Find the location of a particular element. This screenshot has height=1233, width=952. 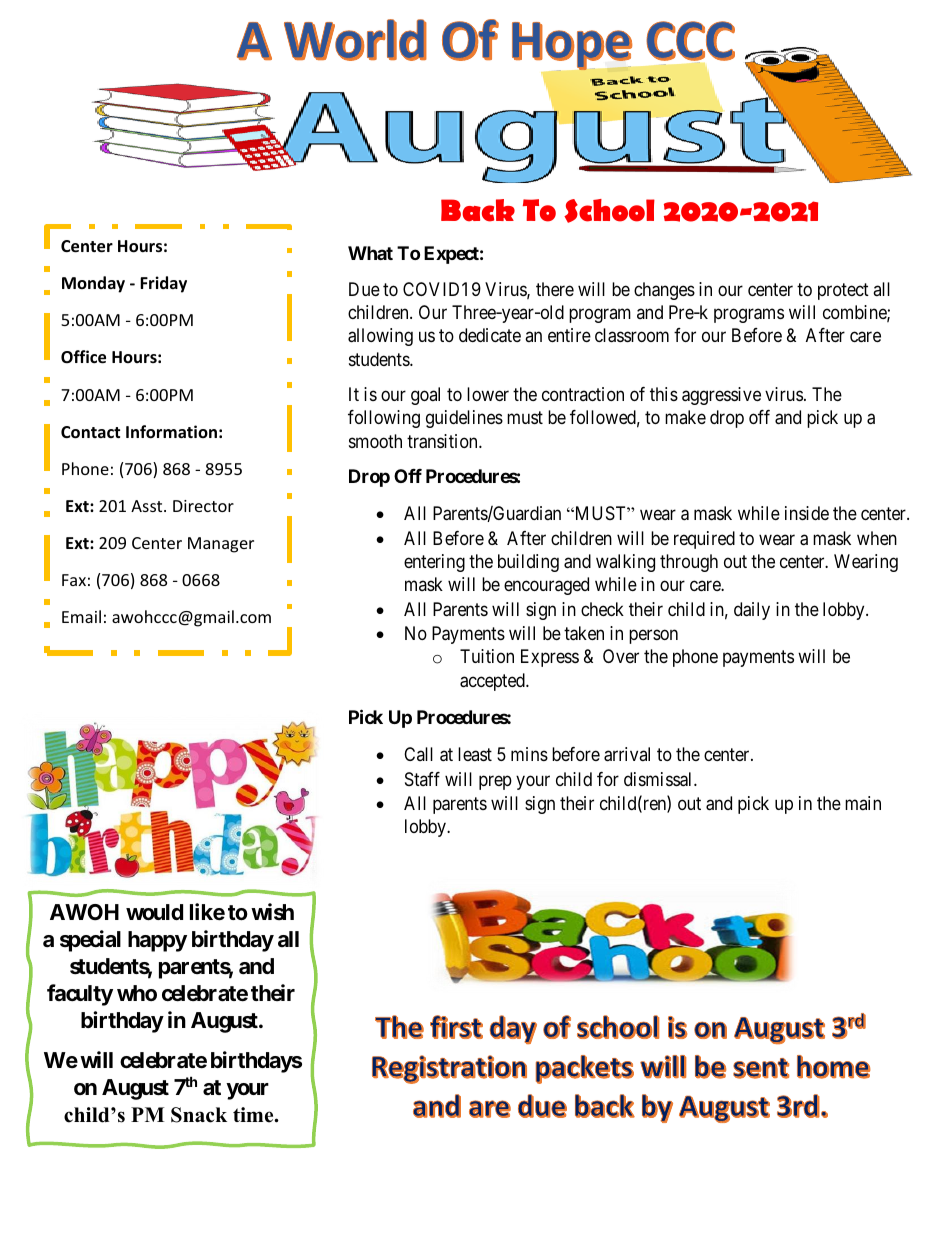

Tuition is located at coordinates (487, 656).
